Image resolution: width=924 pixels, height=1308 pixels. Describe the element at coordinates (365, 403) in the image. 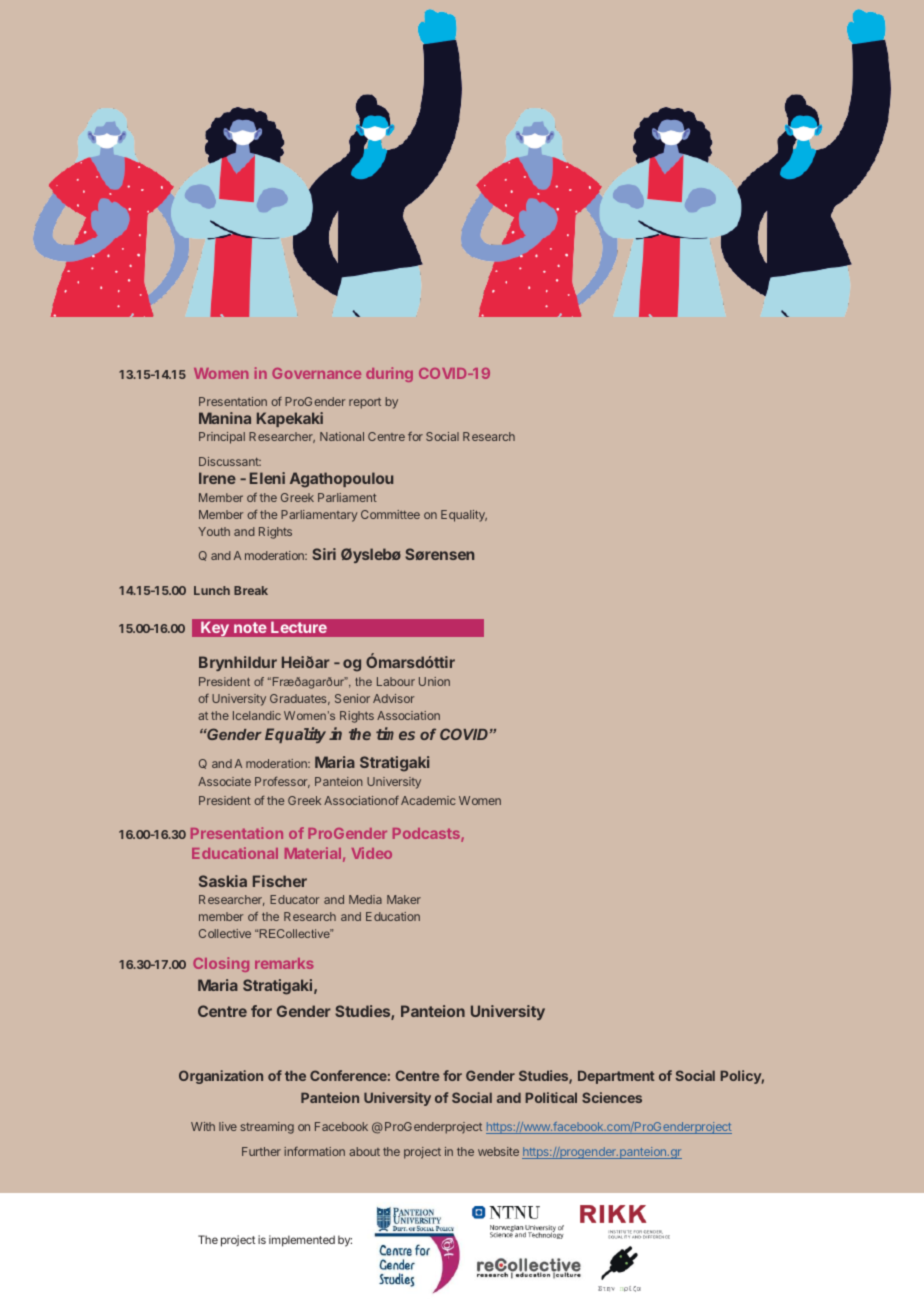

I see `report` at that location.
